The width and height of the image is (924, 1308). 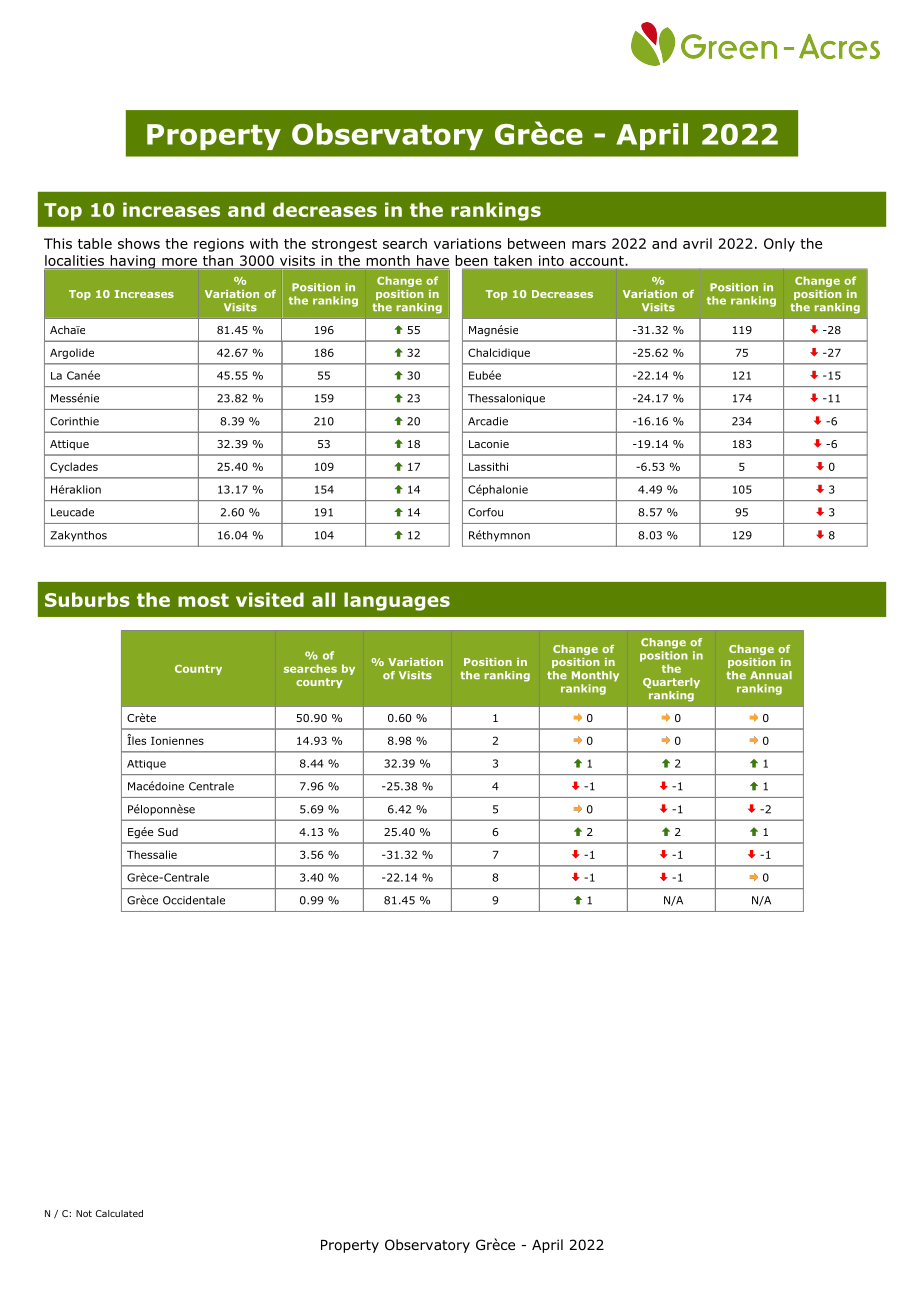 I want to click on shows, so click(x=139, y=243).
